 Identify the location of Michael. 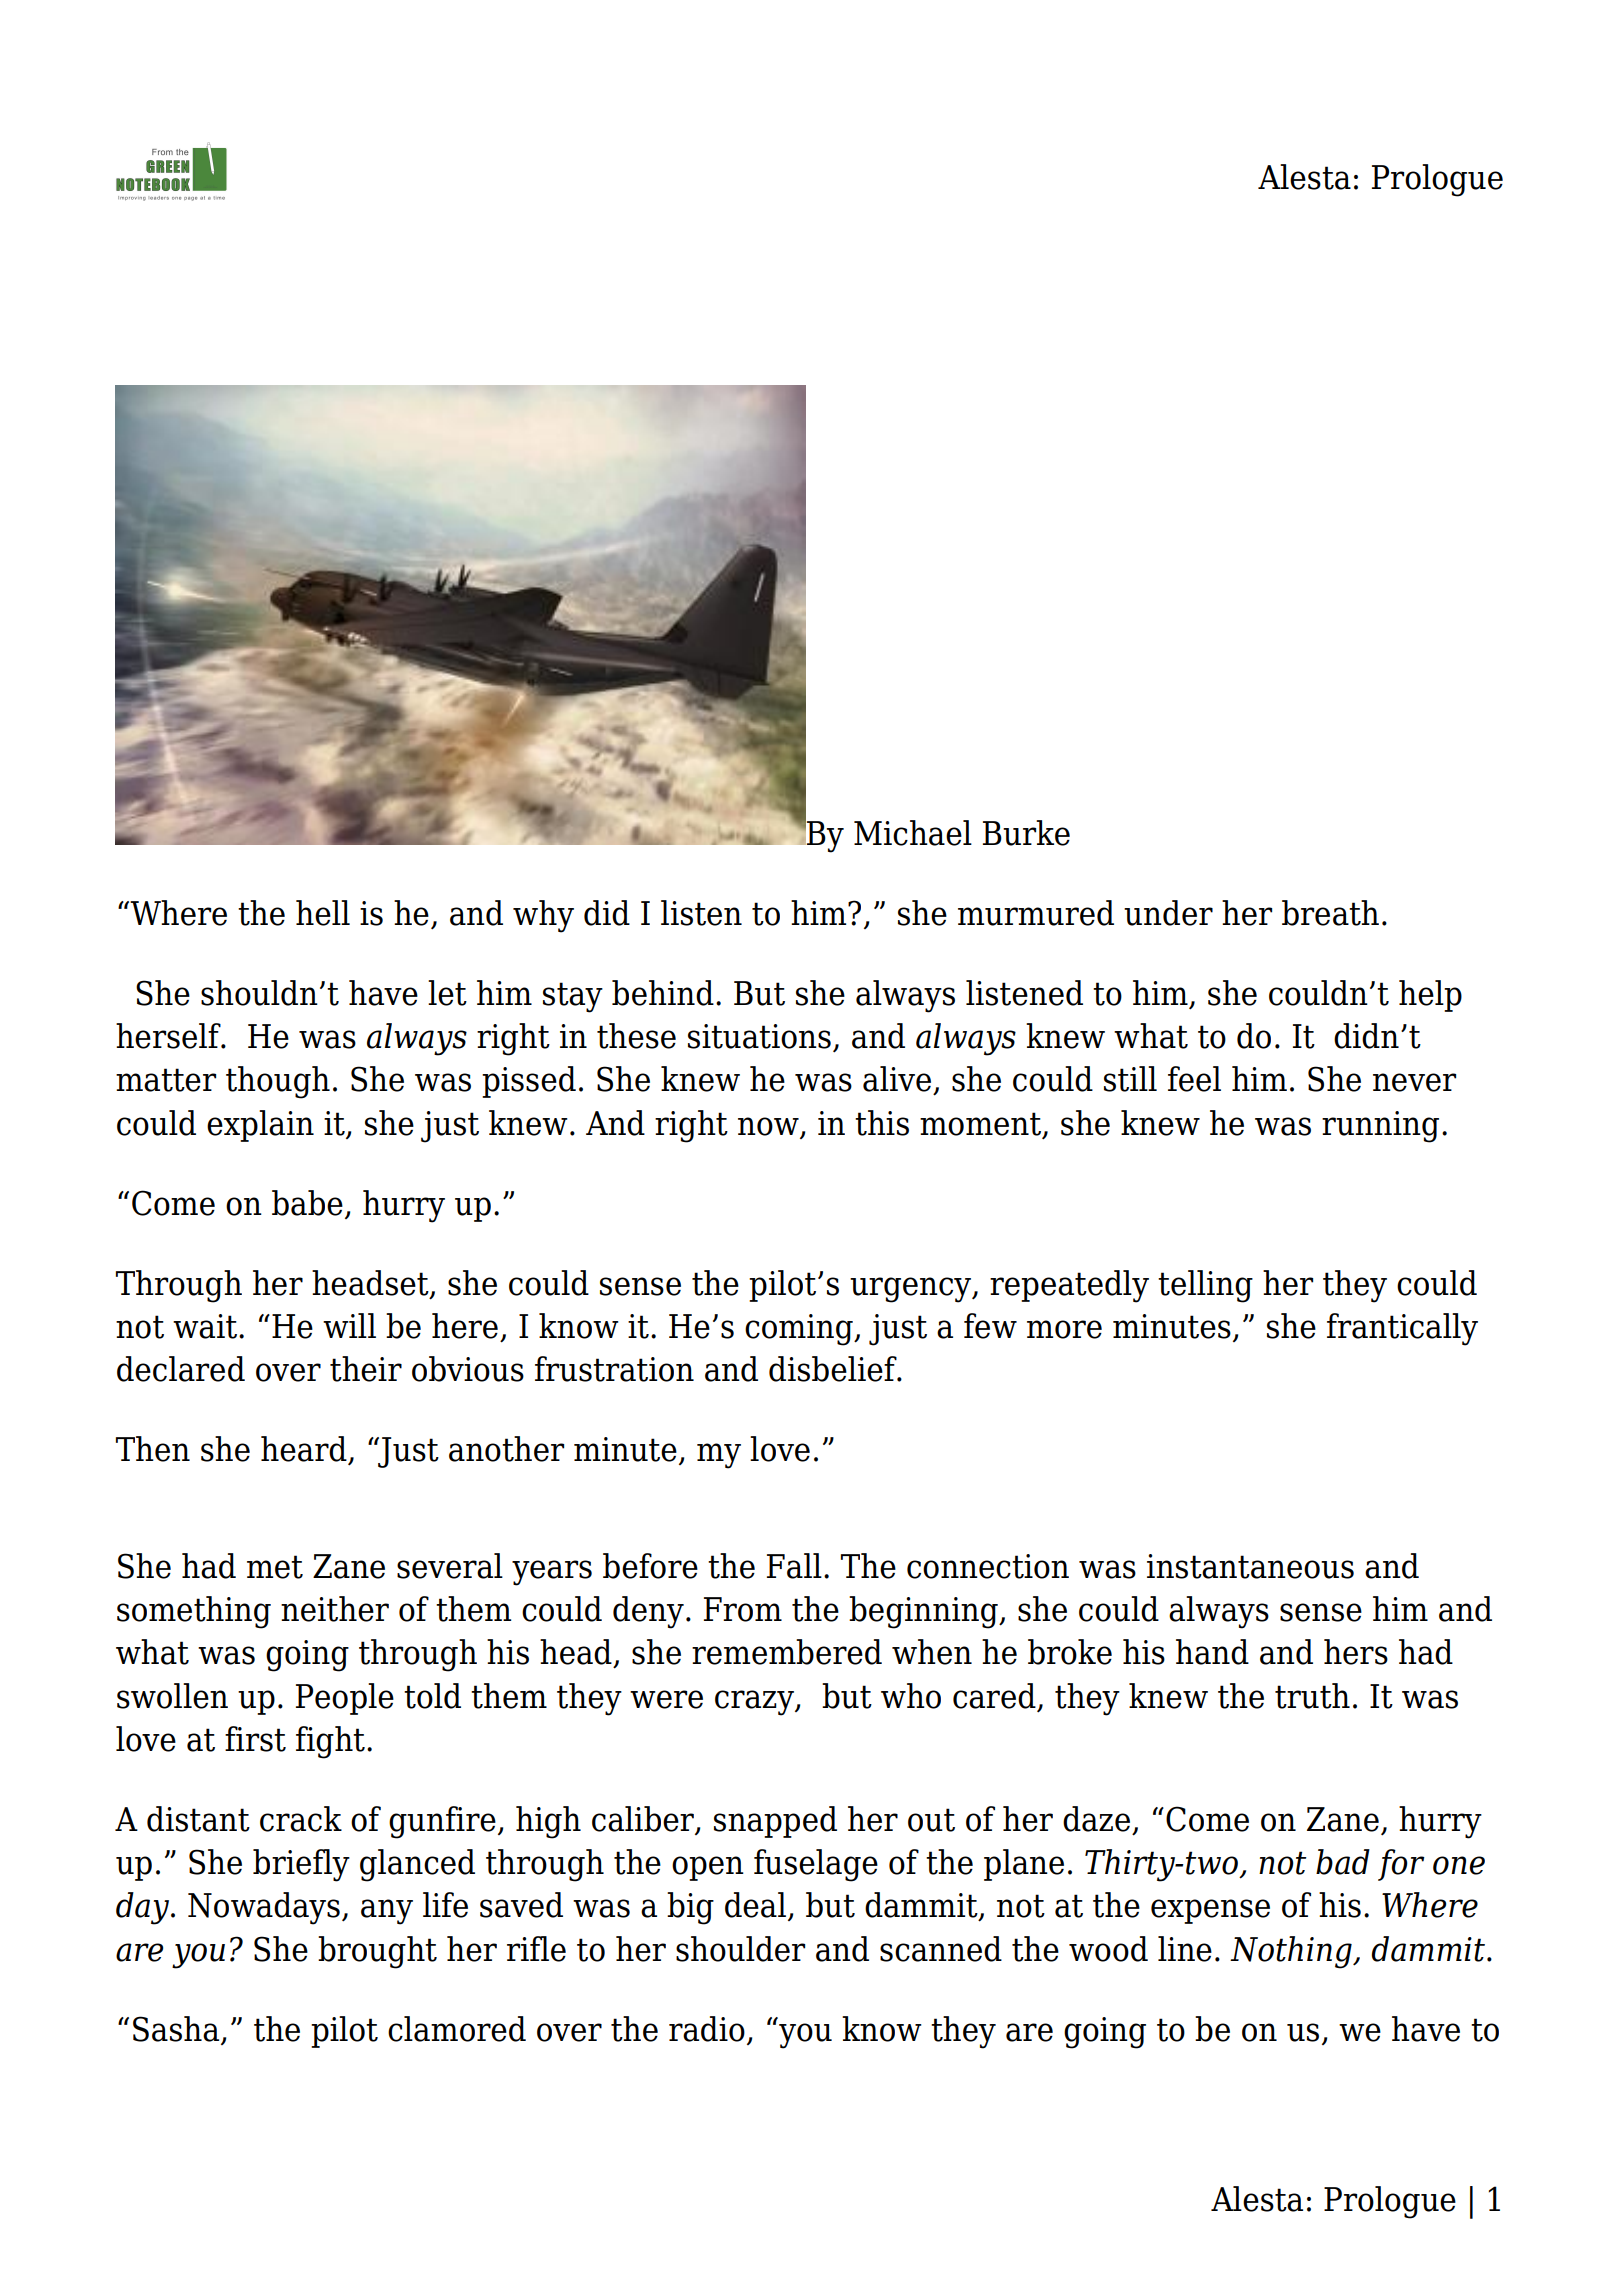
(913, 833).
